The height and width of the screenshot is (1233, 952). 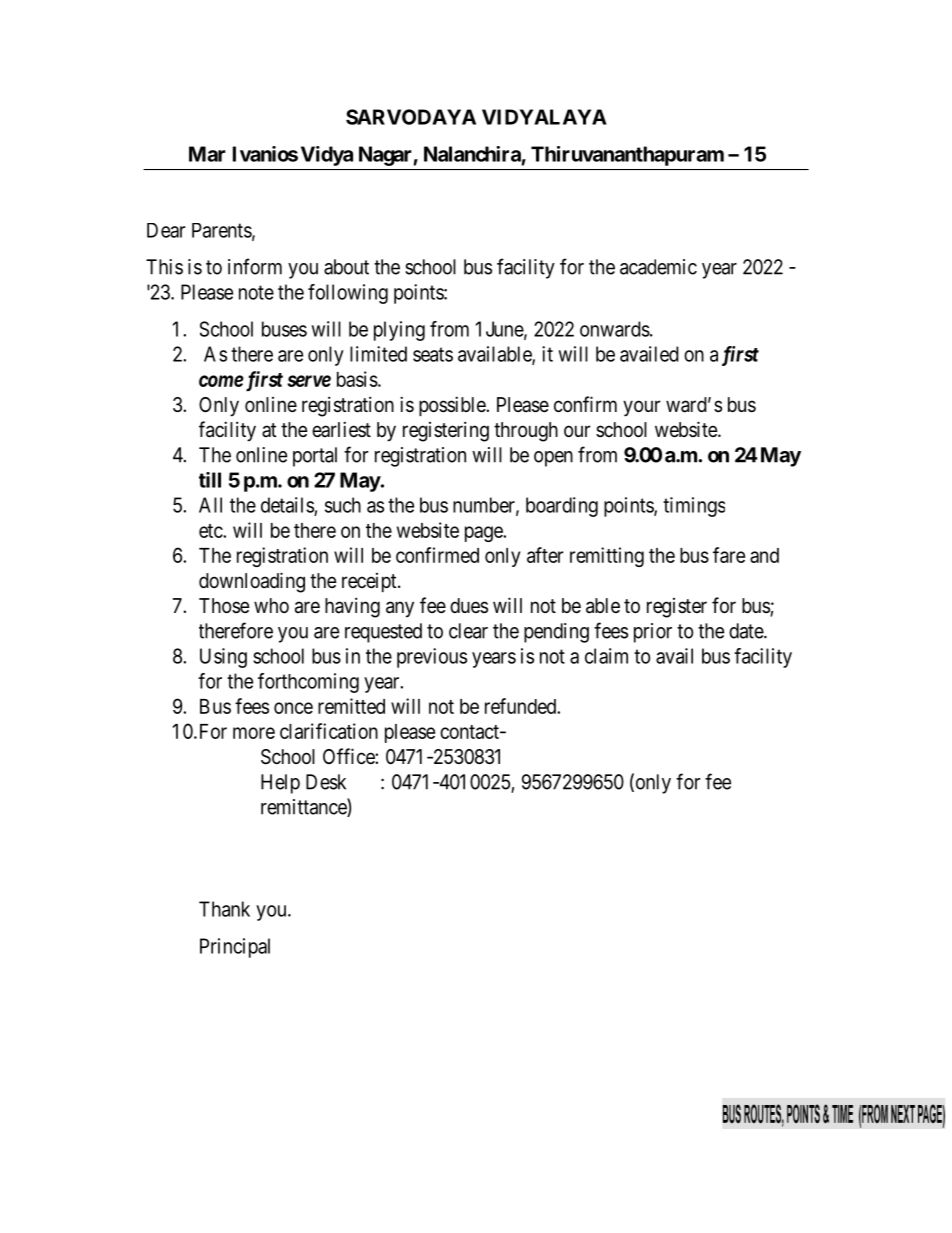 I want to click on Office, so click(x=349, y=756).
